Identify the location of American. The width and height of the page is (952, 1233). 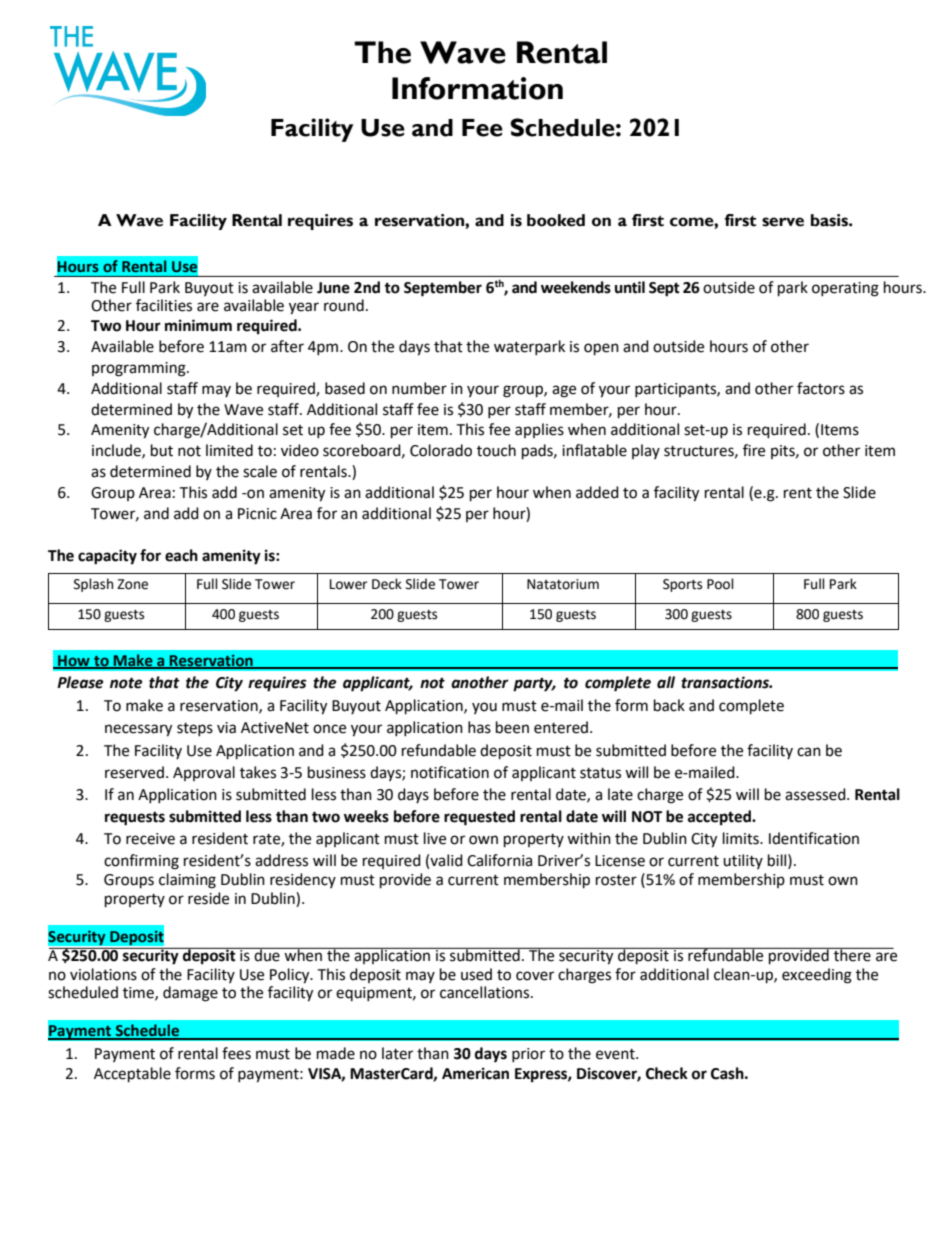
(475, 1073).
